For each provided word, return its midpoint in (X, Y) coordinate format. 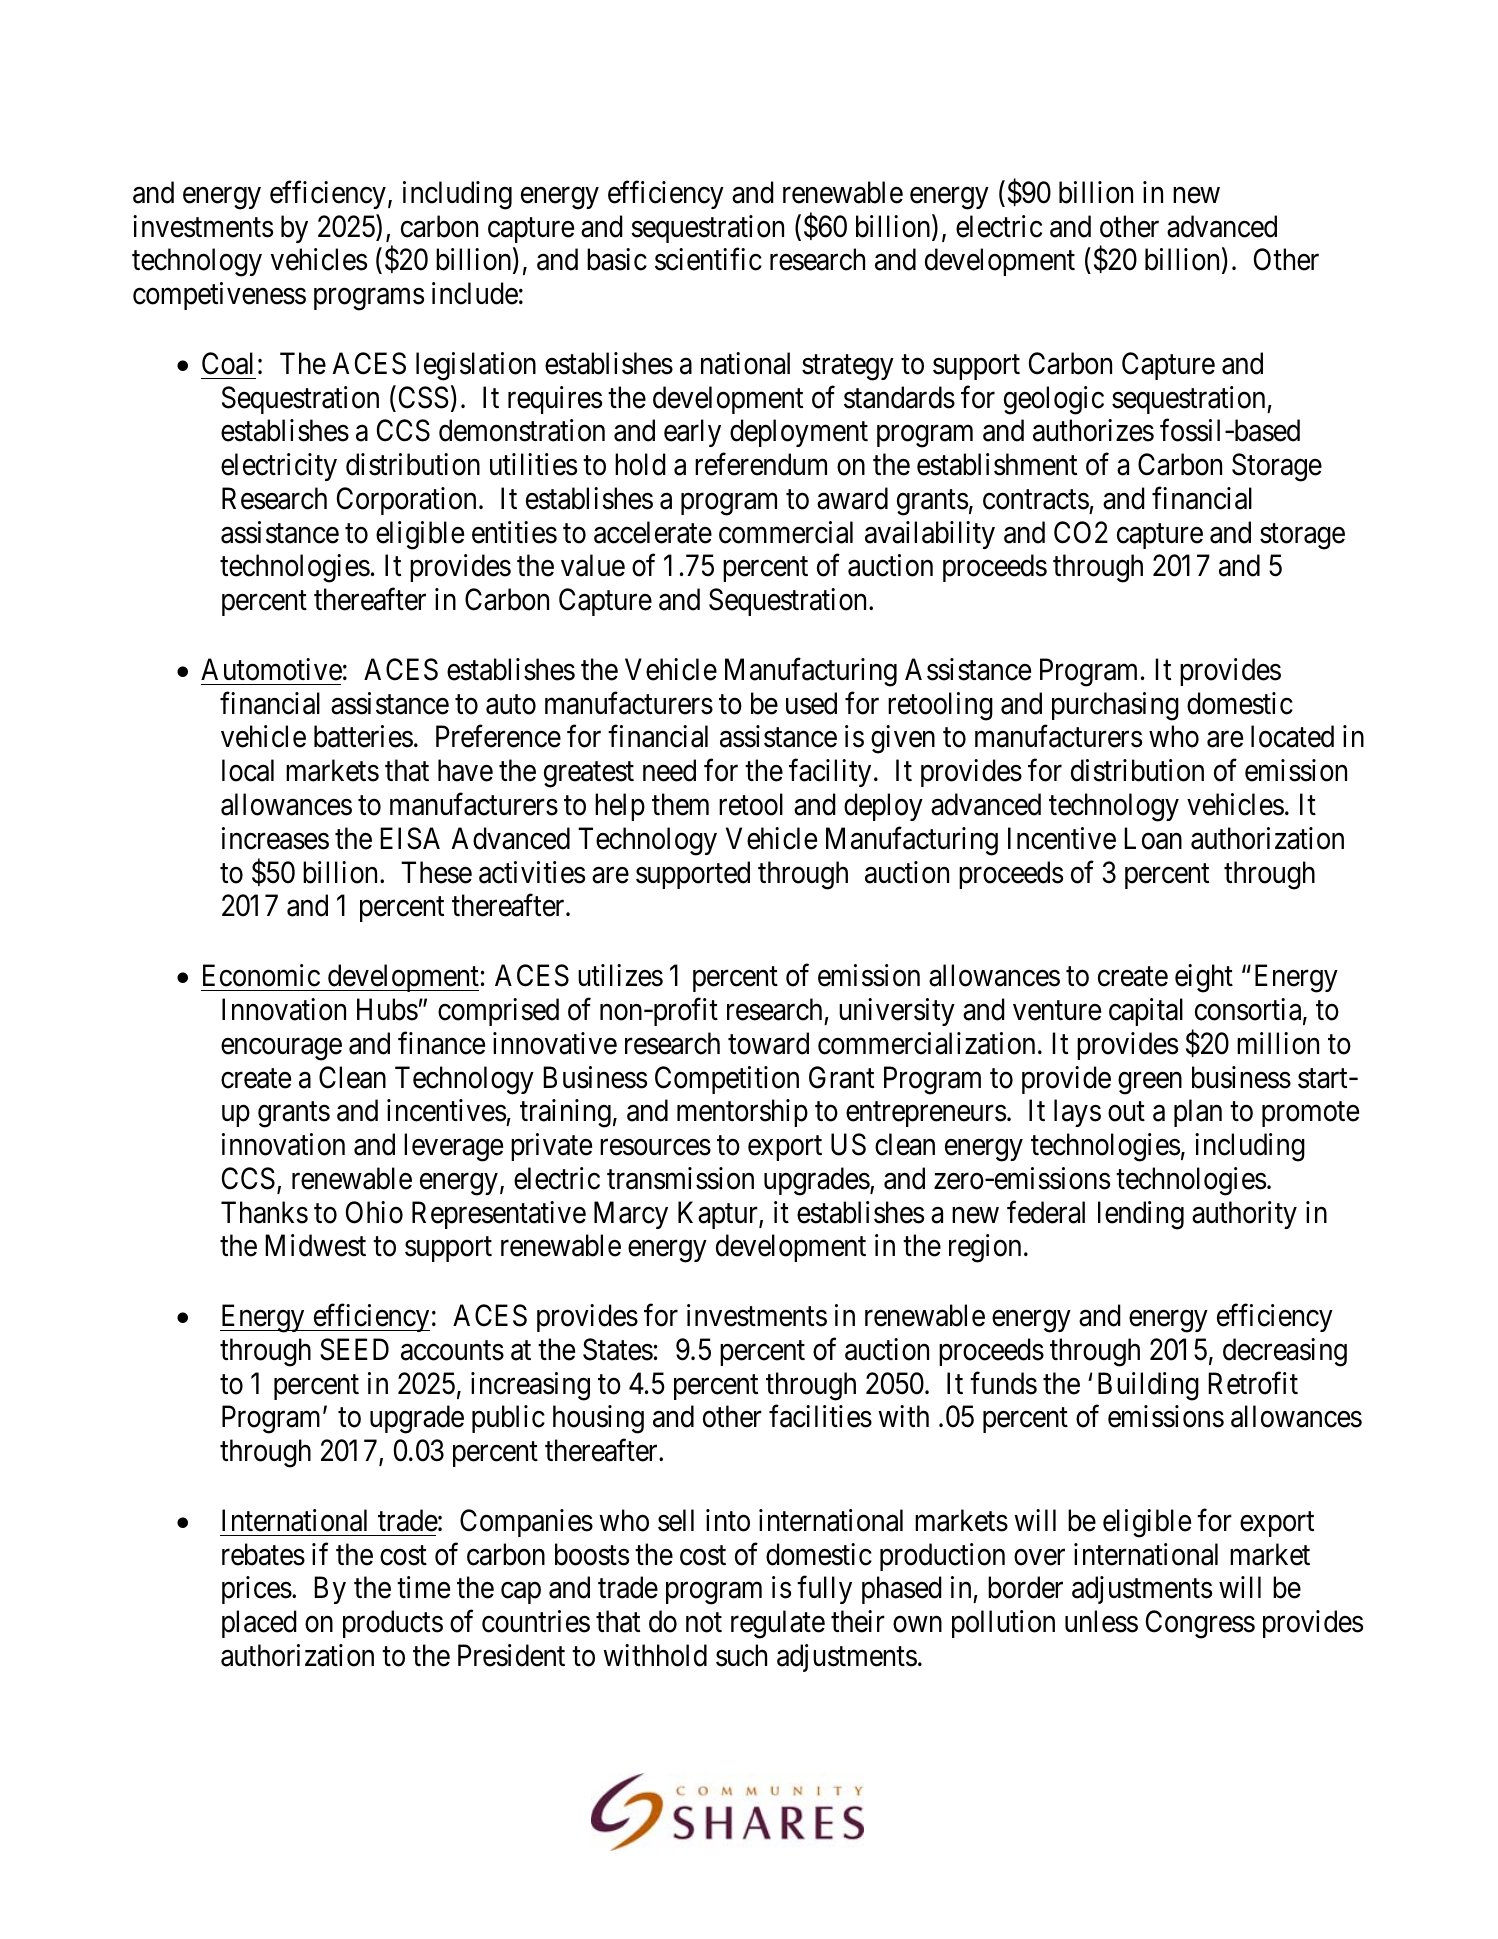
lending (1141, 1215)
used (811, 703)
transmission (680, 1178)
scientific (708, 259)
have (465, 770)
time (423, 1587)
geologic (1054, 400)
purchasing (1115, 706)
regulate (778, 1624)
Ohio (374, 1212)
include (475, 293)
